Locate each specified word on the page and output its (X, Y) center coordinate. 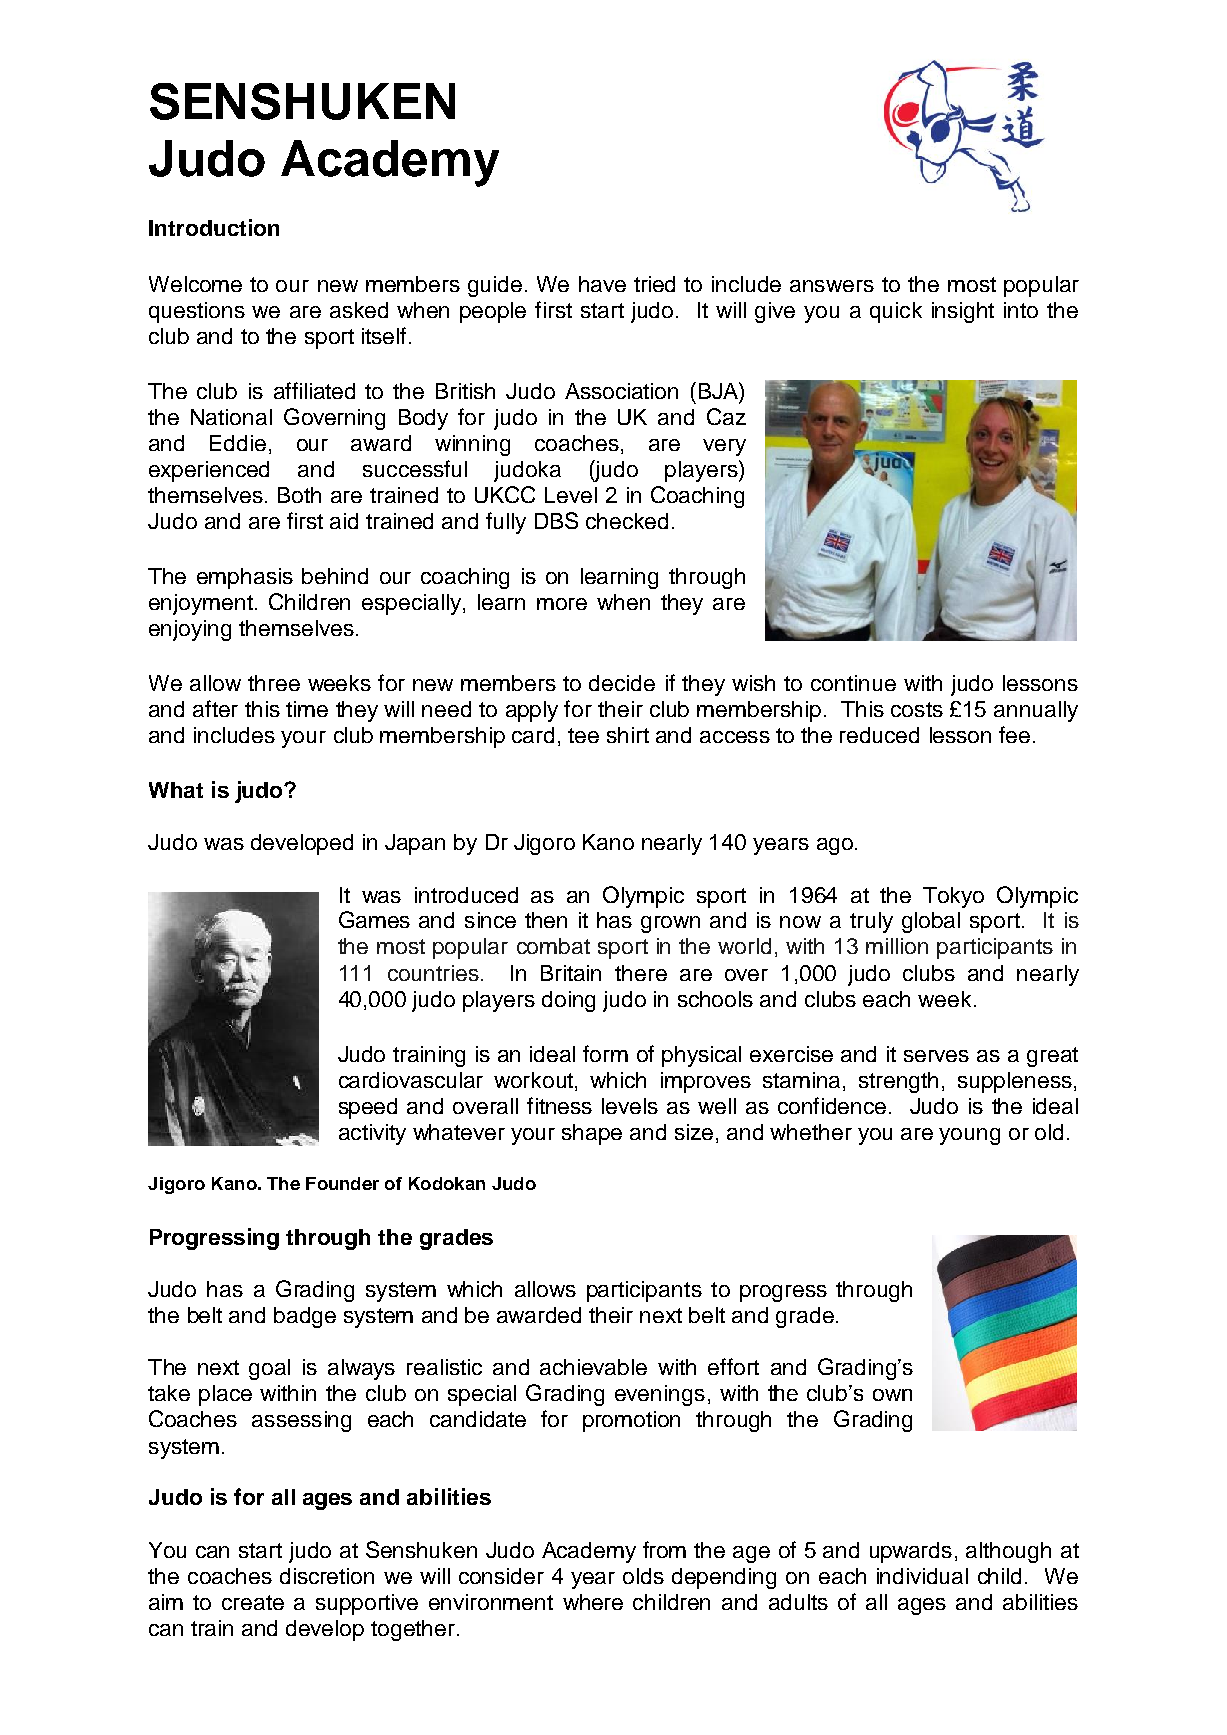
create (253, 1602)
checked (627, 521)
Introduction (214, 227)
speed (368, 1108)
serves (936, 1056)
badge (305, 1317)
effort (733, 1366)
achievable (593, 1367)
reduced (879, 735)
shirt (628, 735)
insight (963, 312)
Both (299, 495)
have (602, 284)
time (307, 709)
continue (853, 683)
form (605, 1053)
